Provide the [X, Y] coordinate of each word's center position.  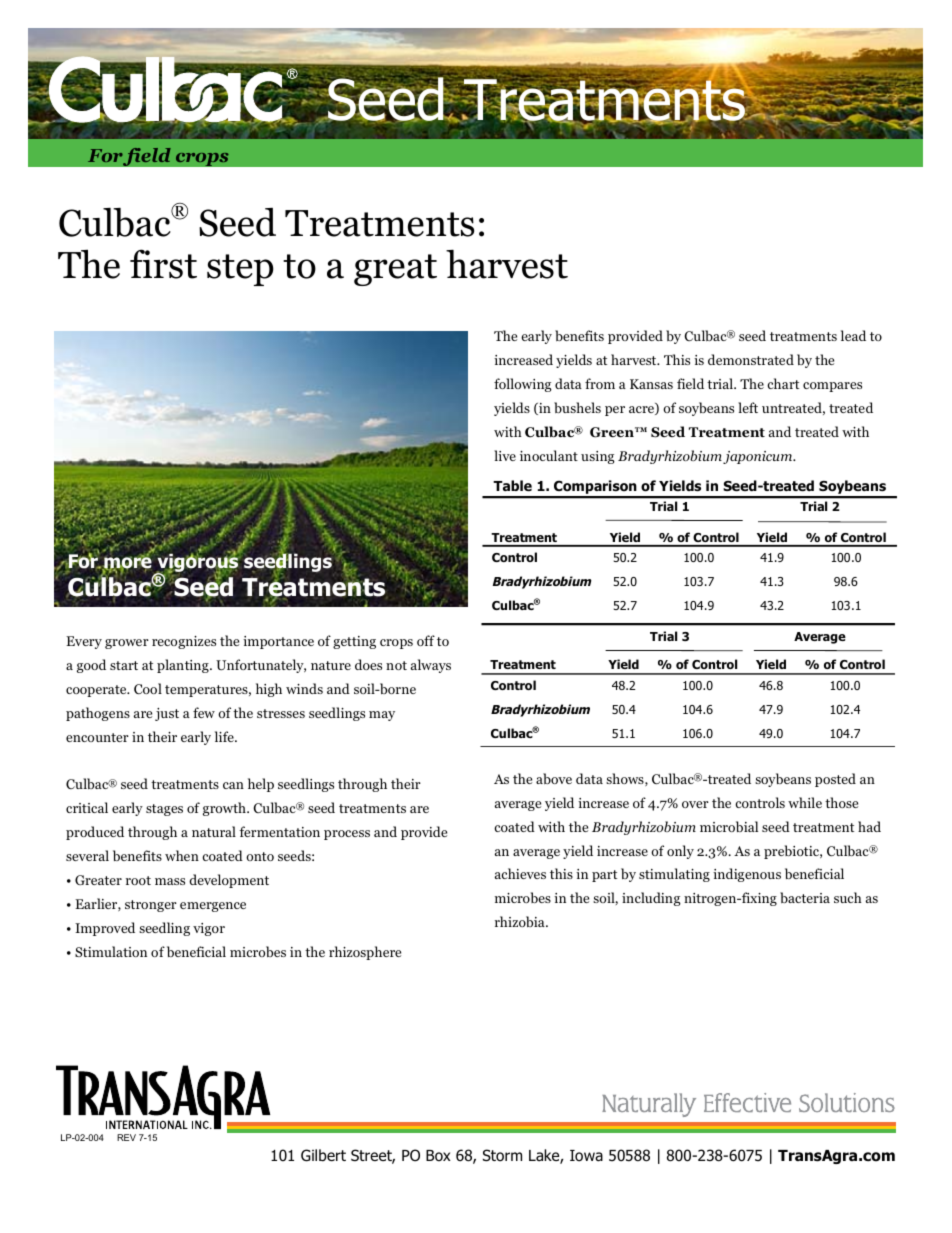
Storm [502, 1155]
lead [853, 335]
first [163, 264]
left [748, 407]
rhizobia [521, 921]
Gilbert [323, 1155]
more [127, 563]
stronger [151, 906]
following [523, 385]
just [167, 714]
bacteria [805, 897]
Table [512, 485]
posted [835, 780]
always [431, 666]
